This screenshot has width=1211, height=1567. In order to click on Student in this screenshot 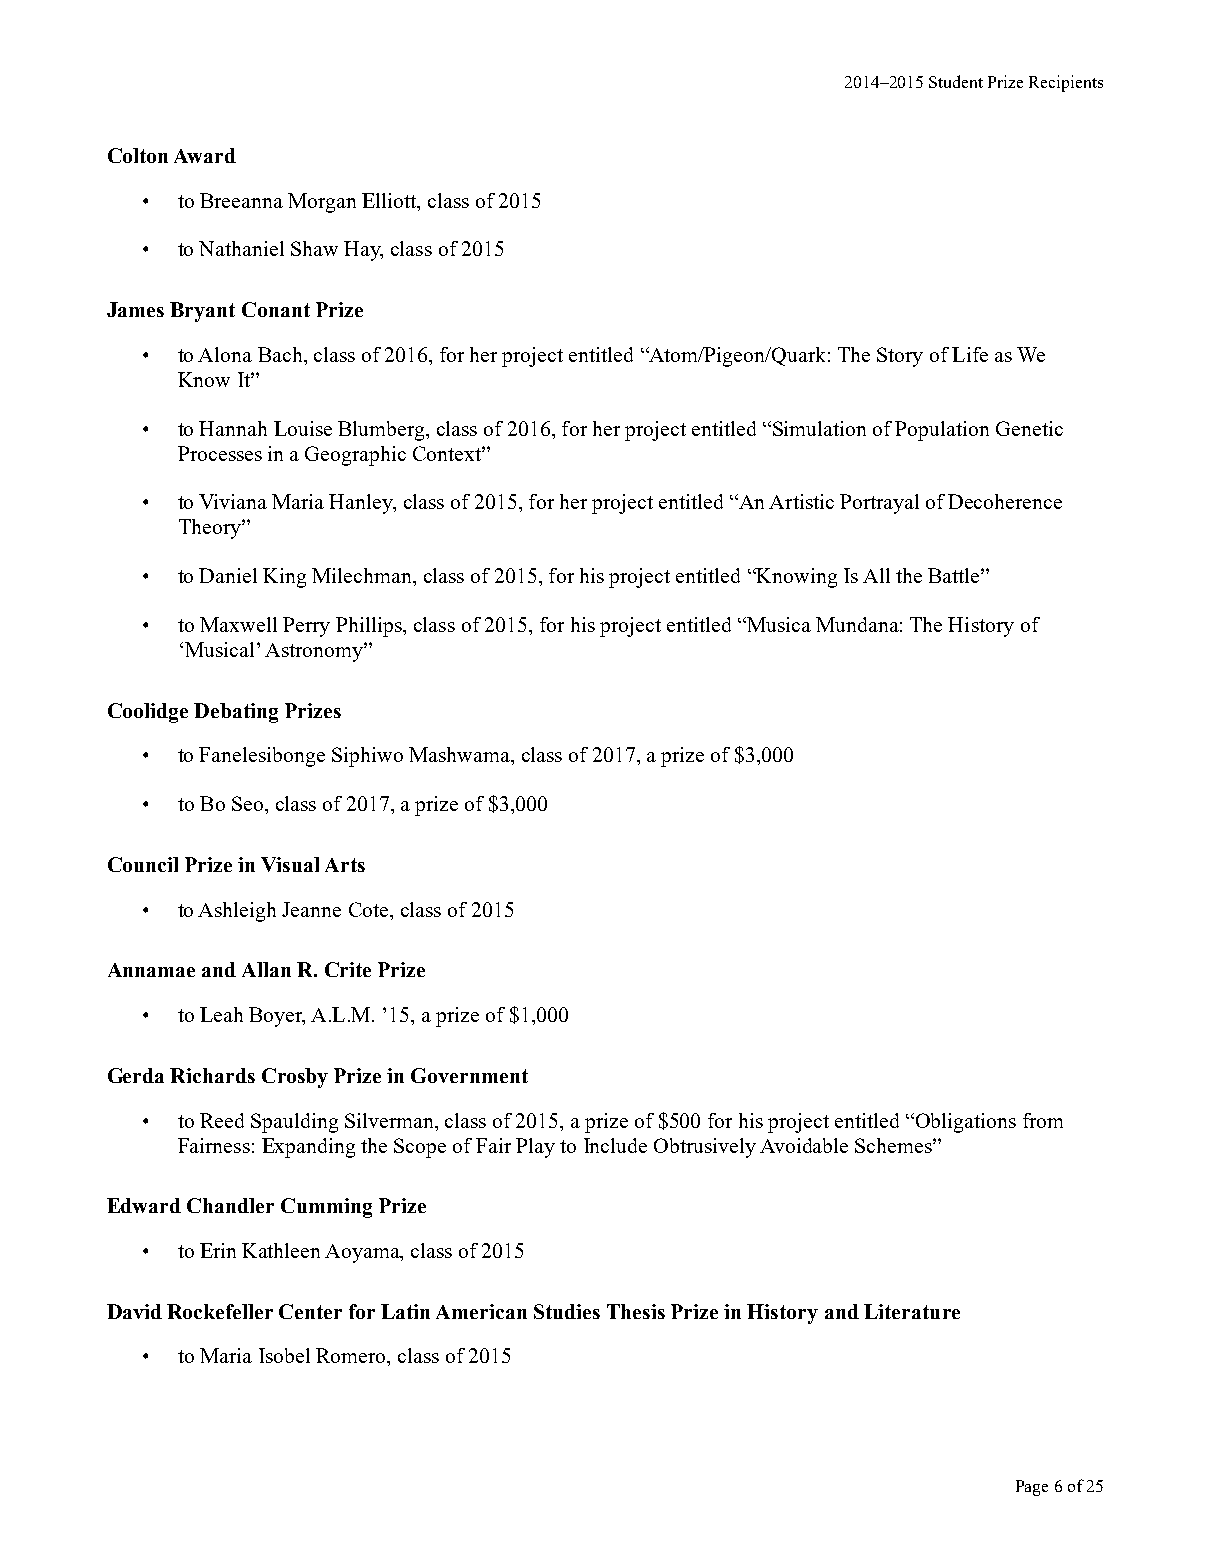, I will do `click(956, 81)`.
